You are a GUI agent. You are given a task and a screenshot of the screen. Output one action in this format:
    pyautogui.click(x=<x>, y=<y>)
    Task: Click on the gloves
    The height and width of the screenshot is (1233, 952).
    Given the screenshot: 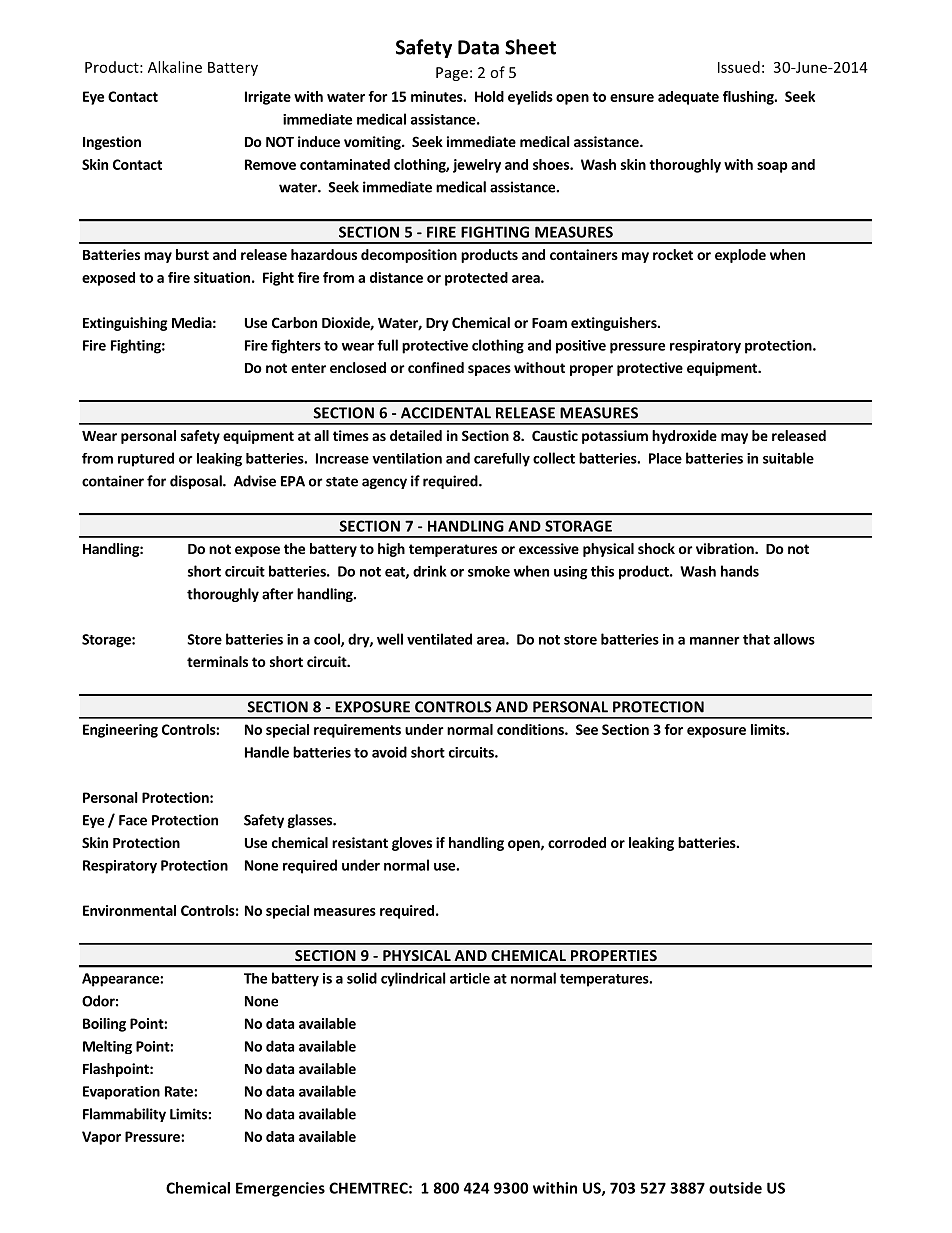 What is the action you would take?
    pyautogui.click(x=412, y=844)
